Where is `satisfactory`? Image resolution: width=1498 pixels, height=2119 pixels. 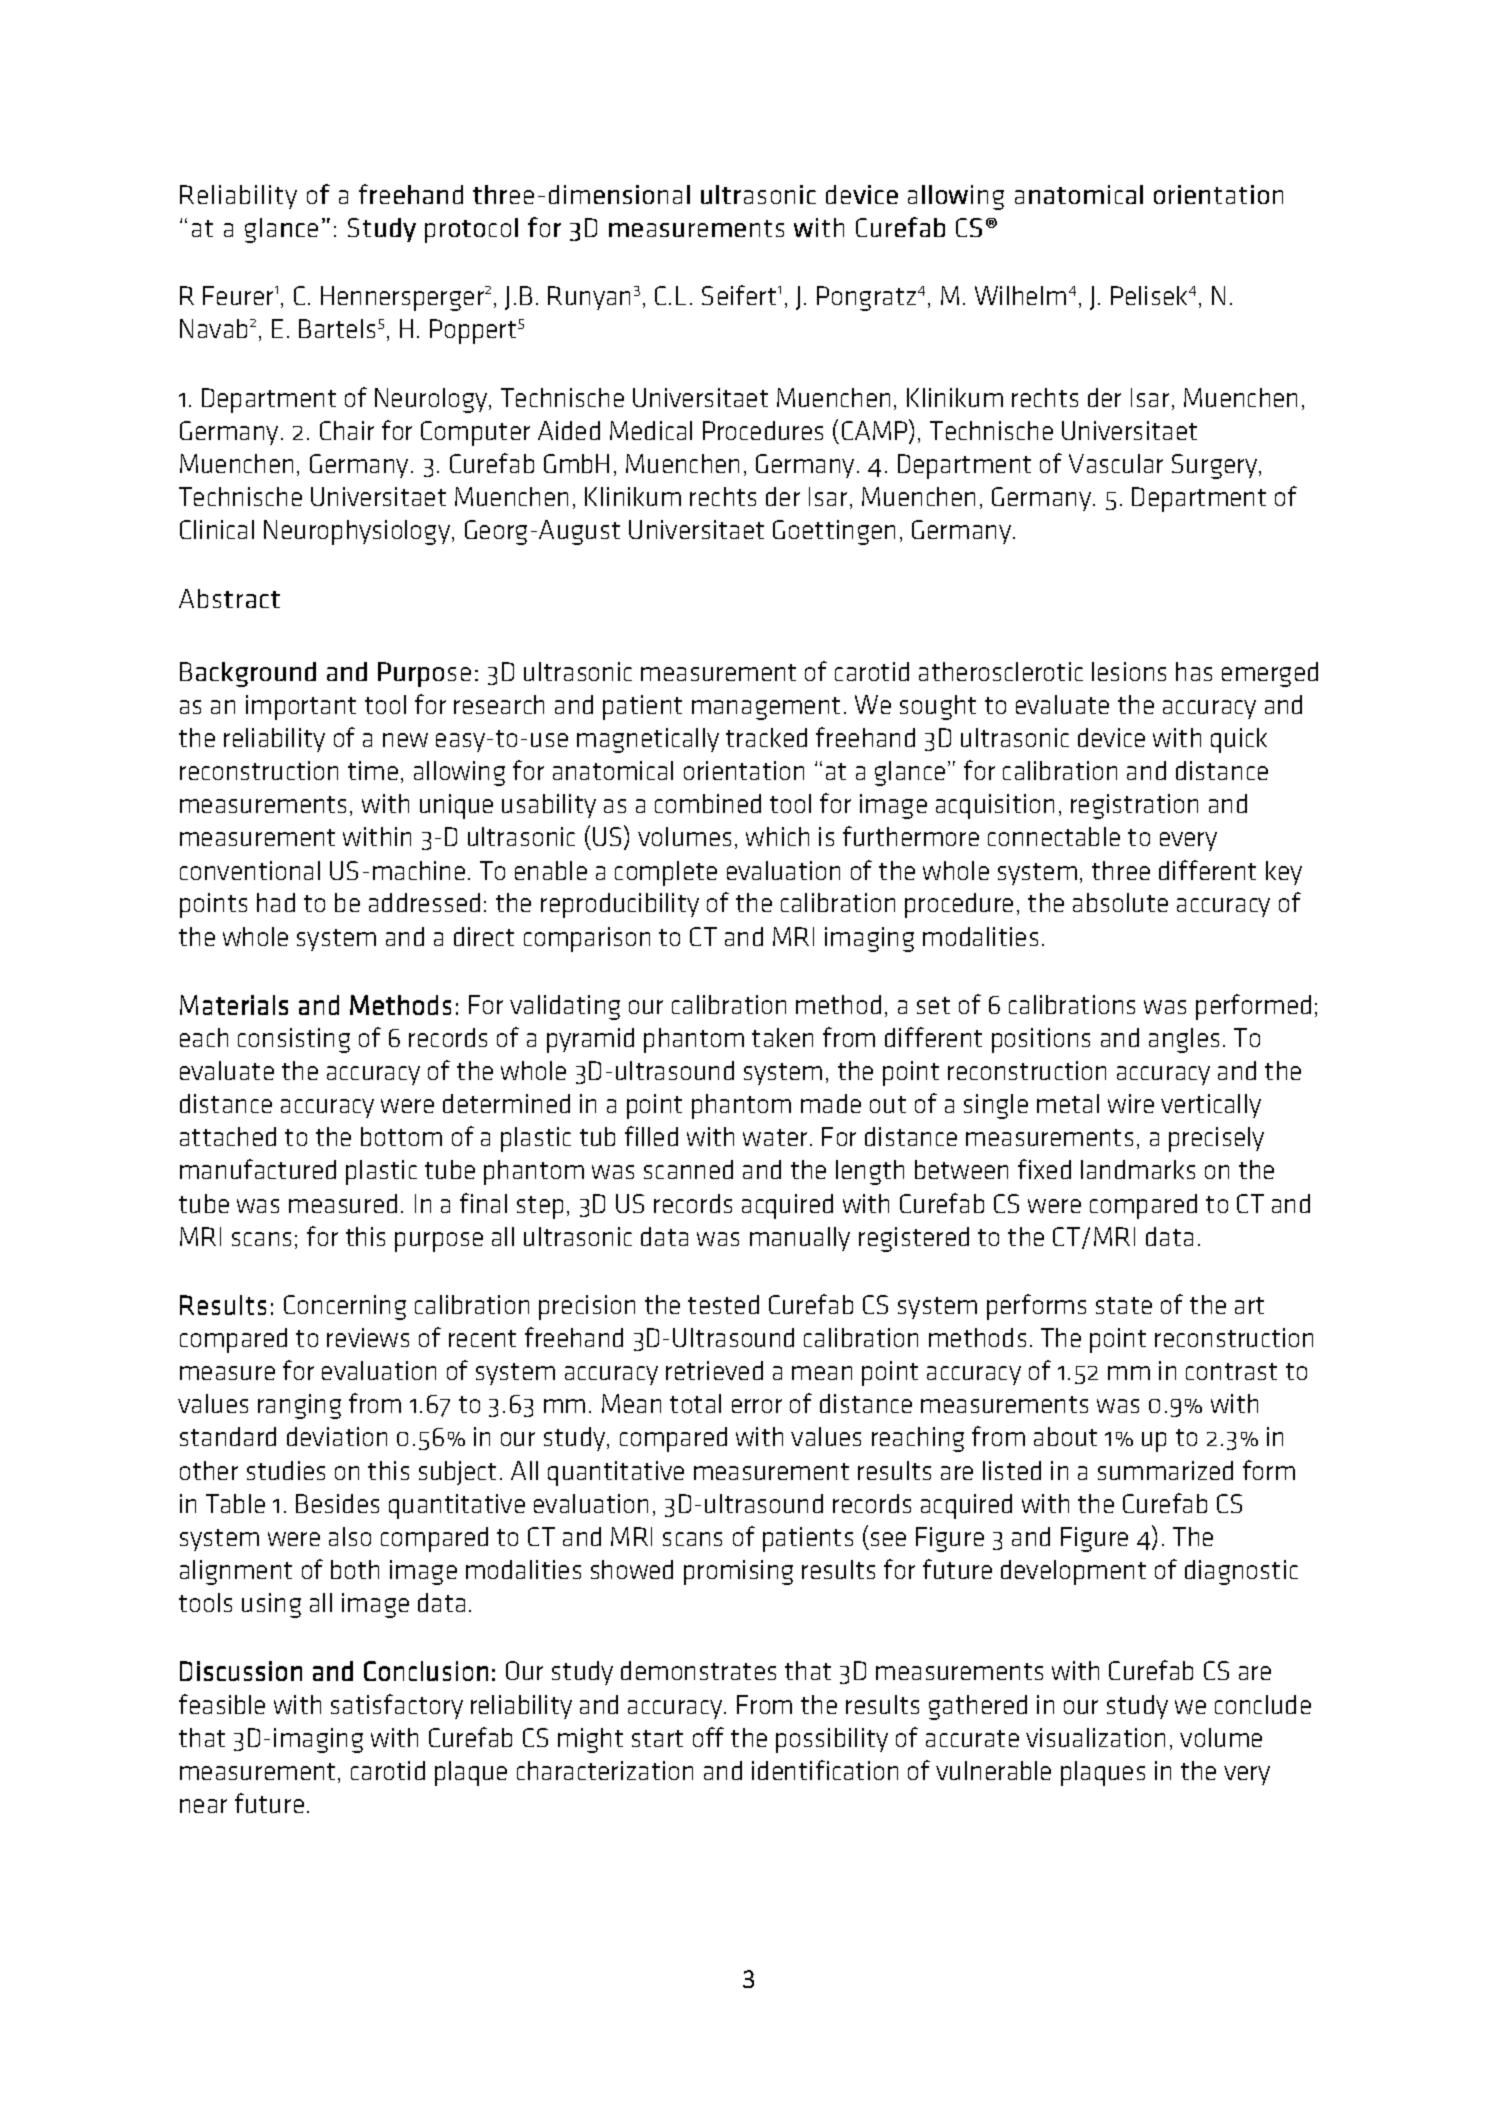 satisfactory is located at coordinates (397, 1706).
